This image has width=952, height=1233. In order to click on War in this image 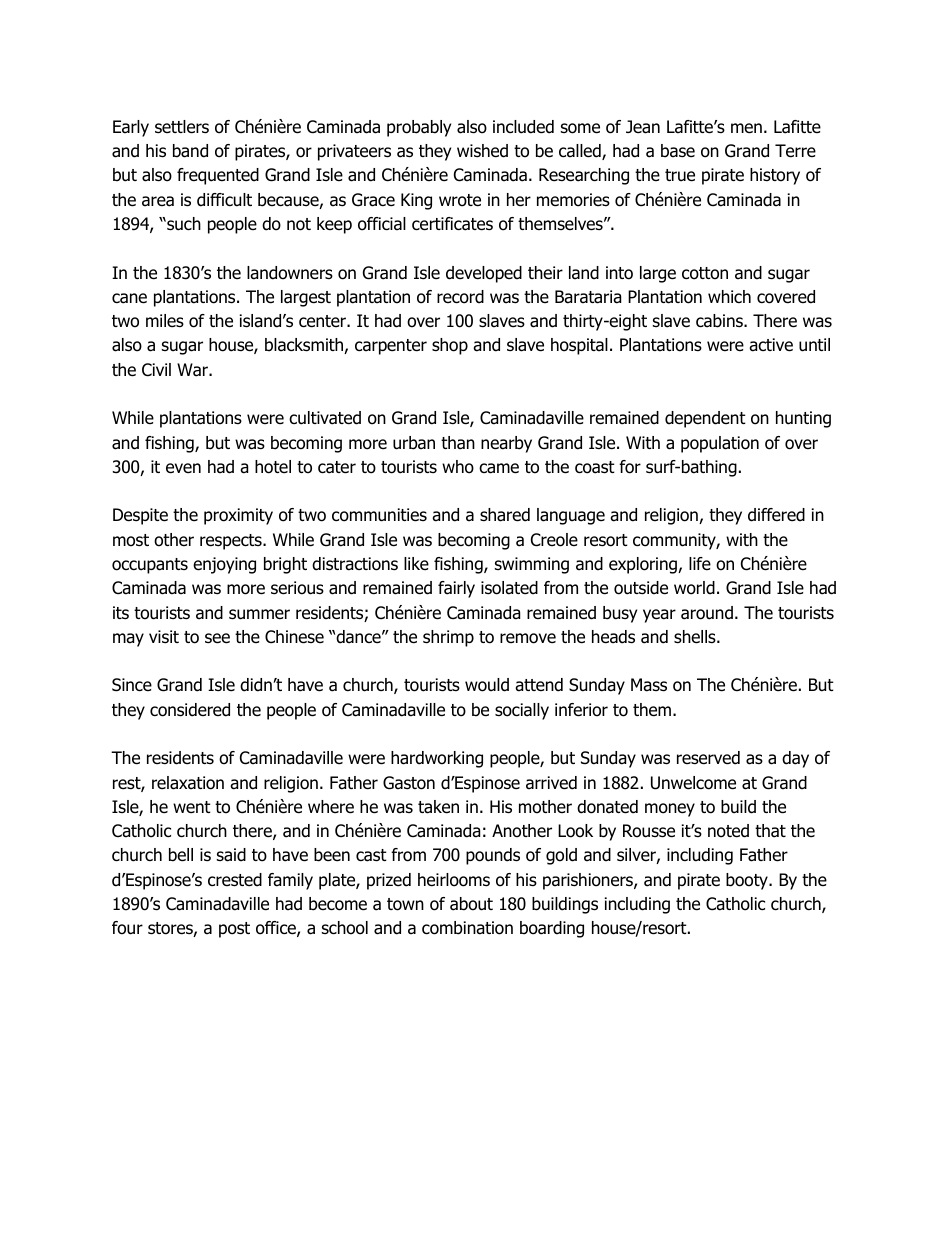, I will do `click(193, 370)`.
